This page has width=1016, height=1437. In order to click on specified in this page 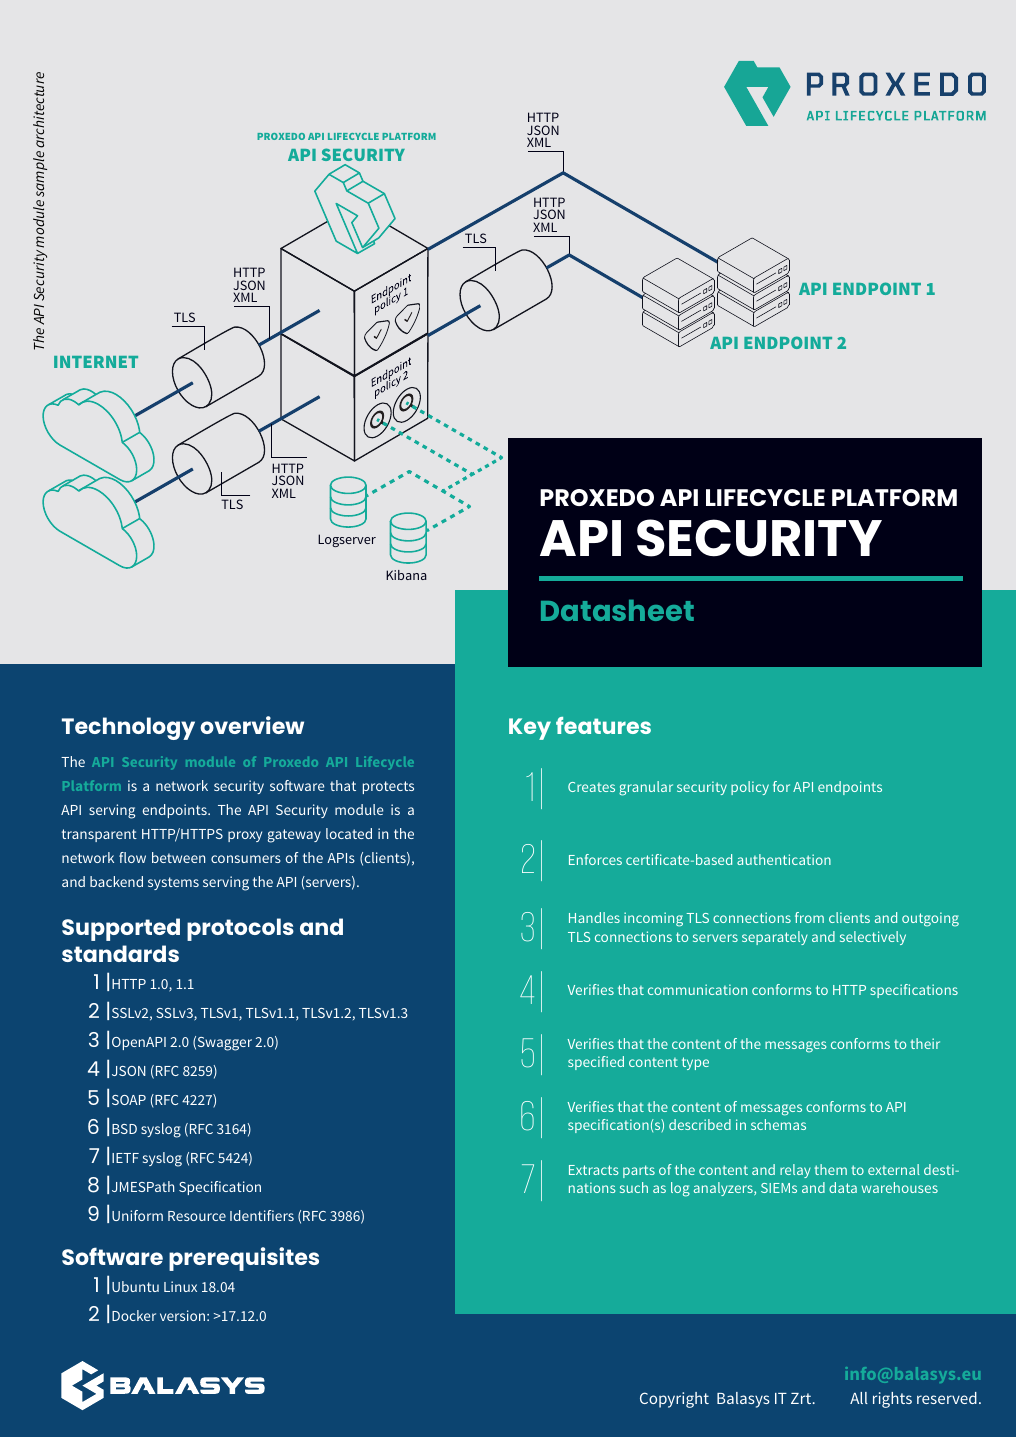, I will do `click(596, 1063)`.
